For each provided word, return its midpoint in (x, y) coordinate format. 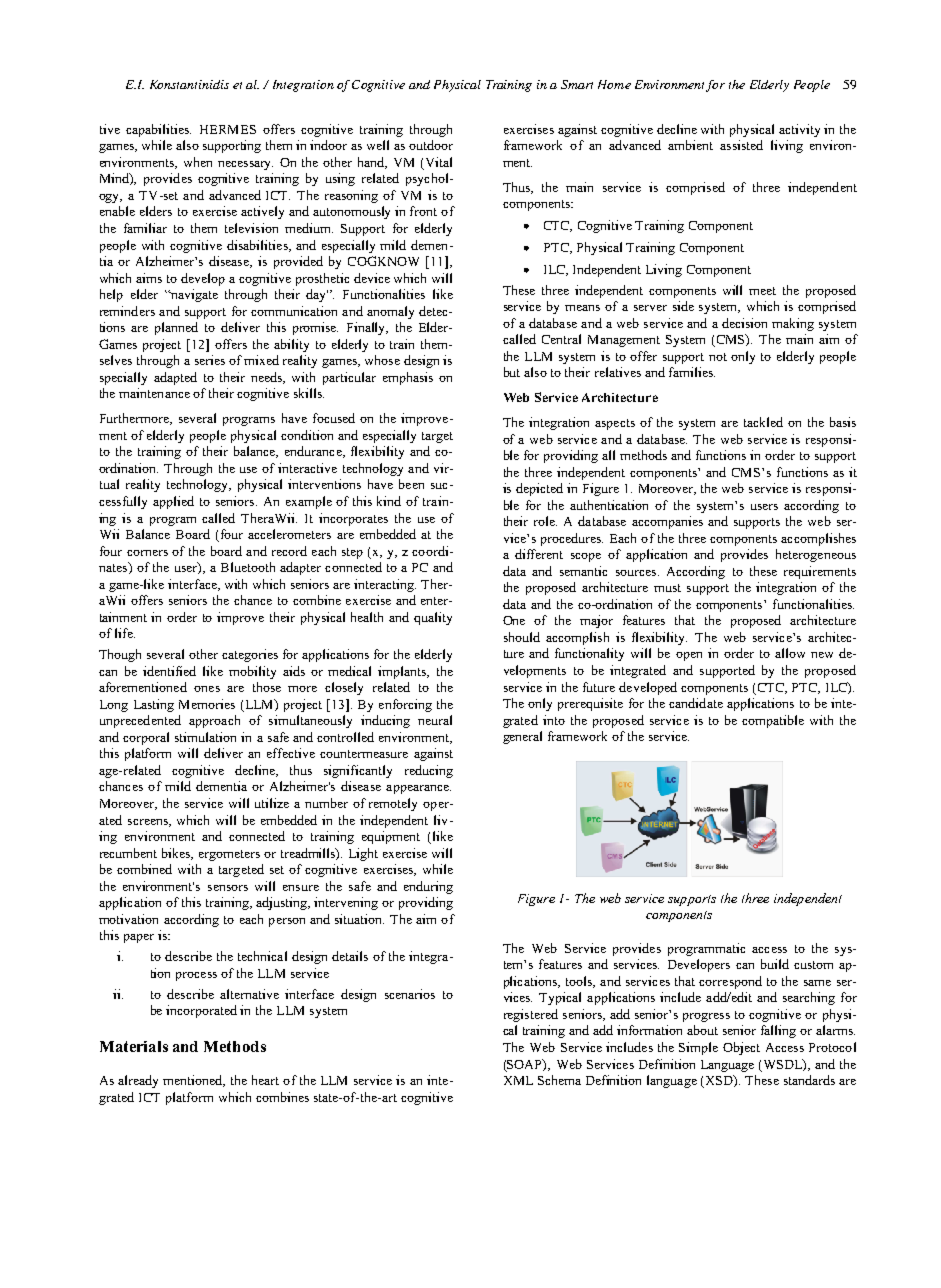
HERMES (228, 129)
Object (741, 1048)
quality (433, 618)
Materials (134, 1046)
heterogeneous (816, 555)
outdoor (431, 145)
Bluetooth (248, 567)
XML (518, 1080)
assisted (741, 145)
